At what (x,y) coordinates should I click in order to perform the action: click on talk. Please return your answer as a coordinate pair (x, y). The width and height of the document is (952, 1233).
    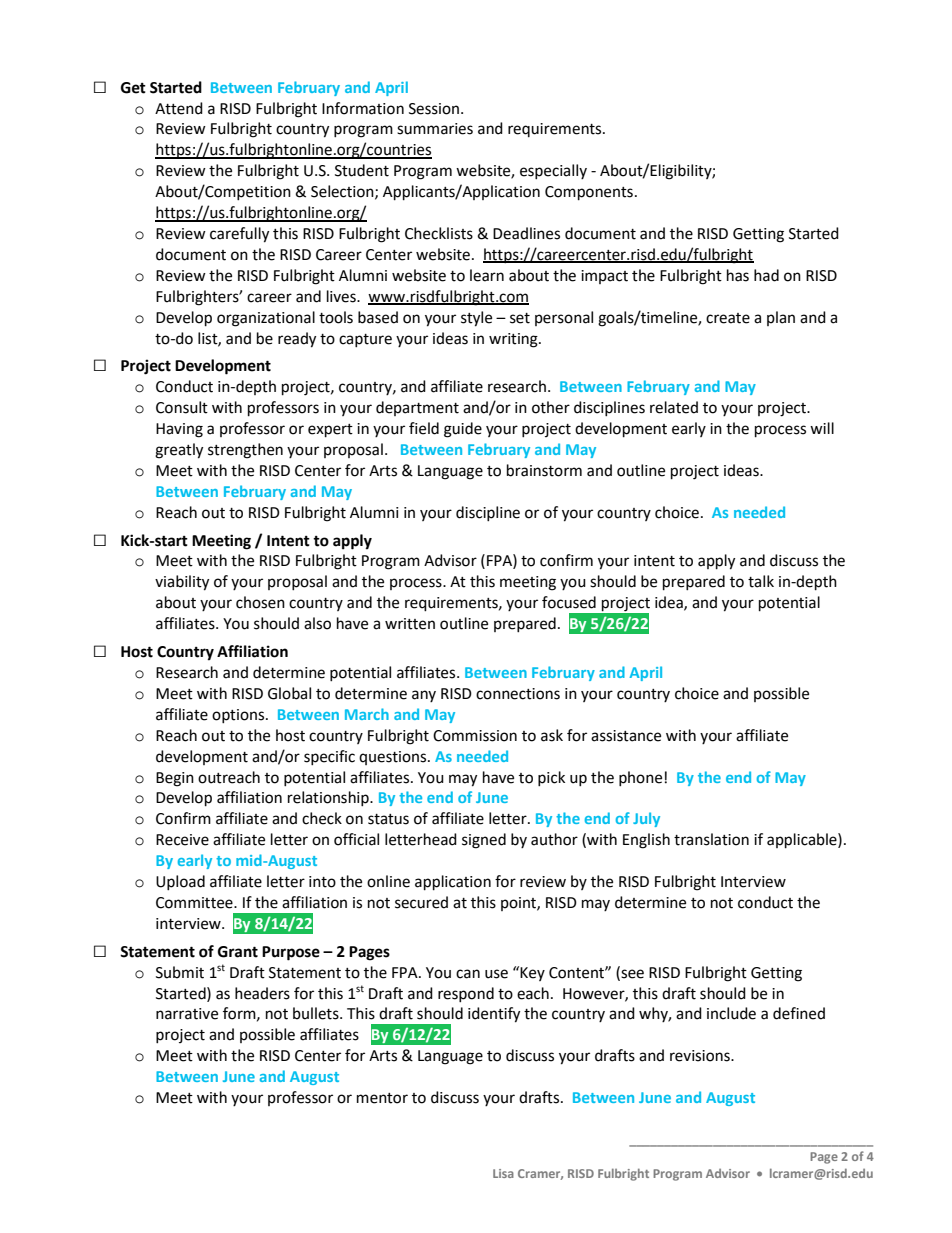
    Looking at the image, I should click on (761, 581).
